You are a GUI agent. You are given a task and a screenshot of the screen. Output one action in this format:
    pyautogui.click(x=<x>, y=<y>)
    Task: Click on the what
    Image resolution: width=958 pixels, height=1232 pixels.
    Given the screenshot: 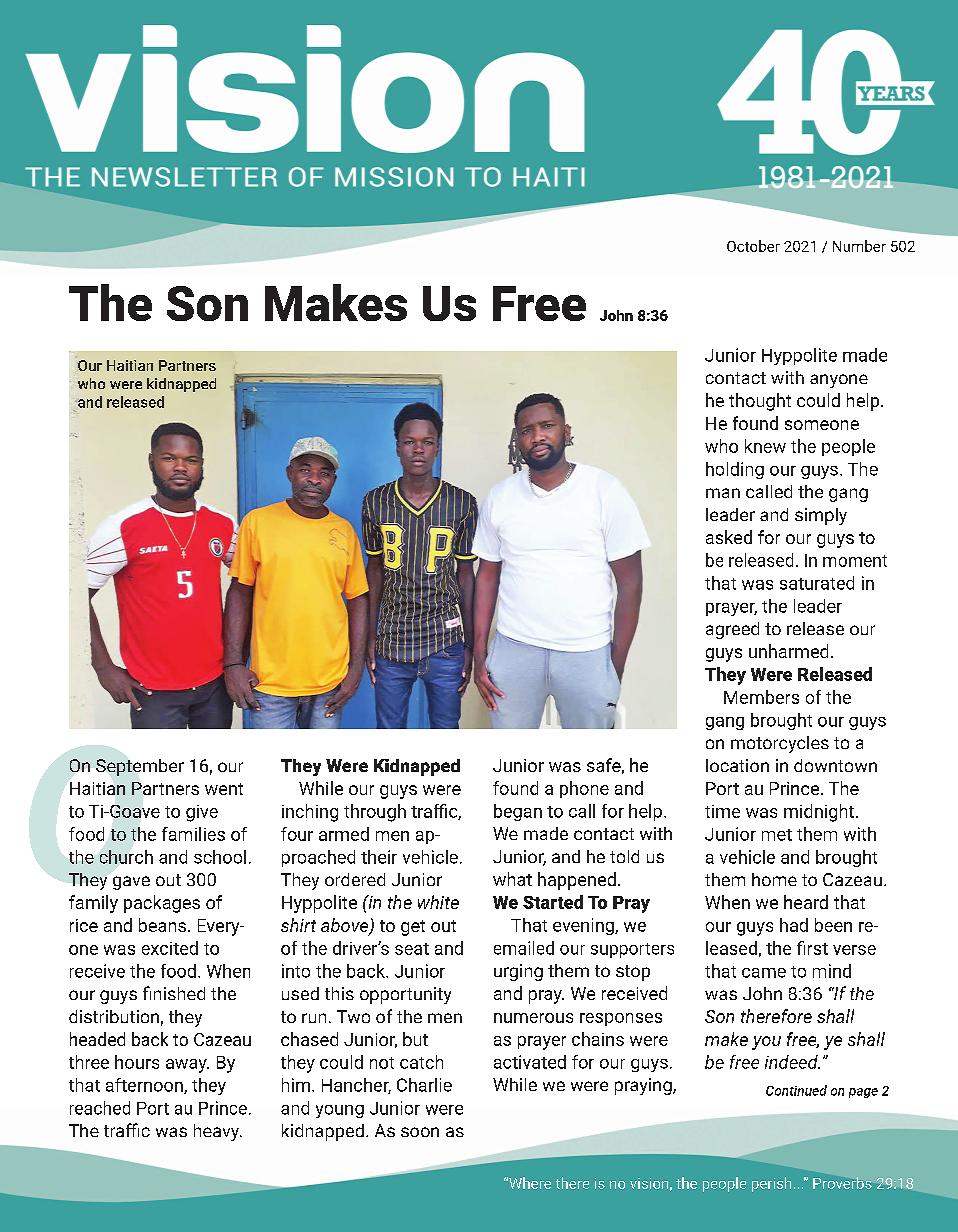 What is the action you would take?
    pyautogui.click(x=512, y=879)
